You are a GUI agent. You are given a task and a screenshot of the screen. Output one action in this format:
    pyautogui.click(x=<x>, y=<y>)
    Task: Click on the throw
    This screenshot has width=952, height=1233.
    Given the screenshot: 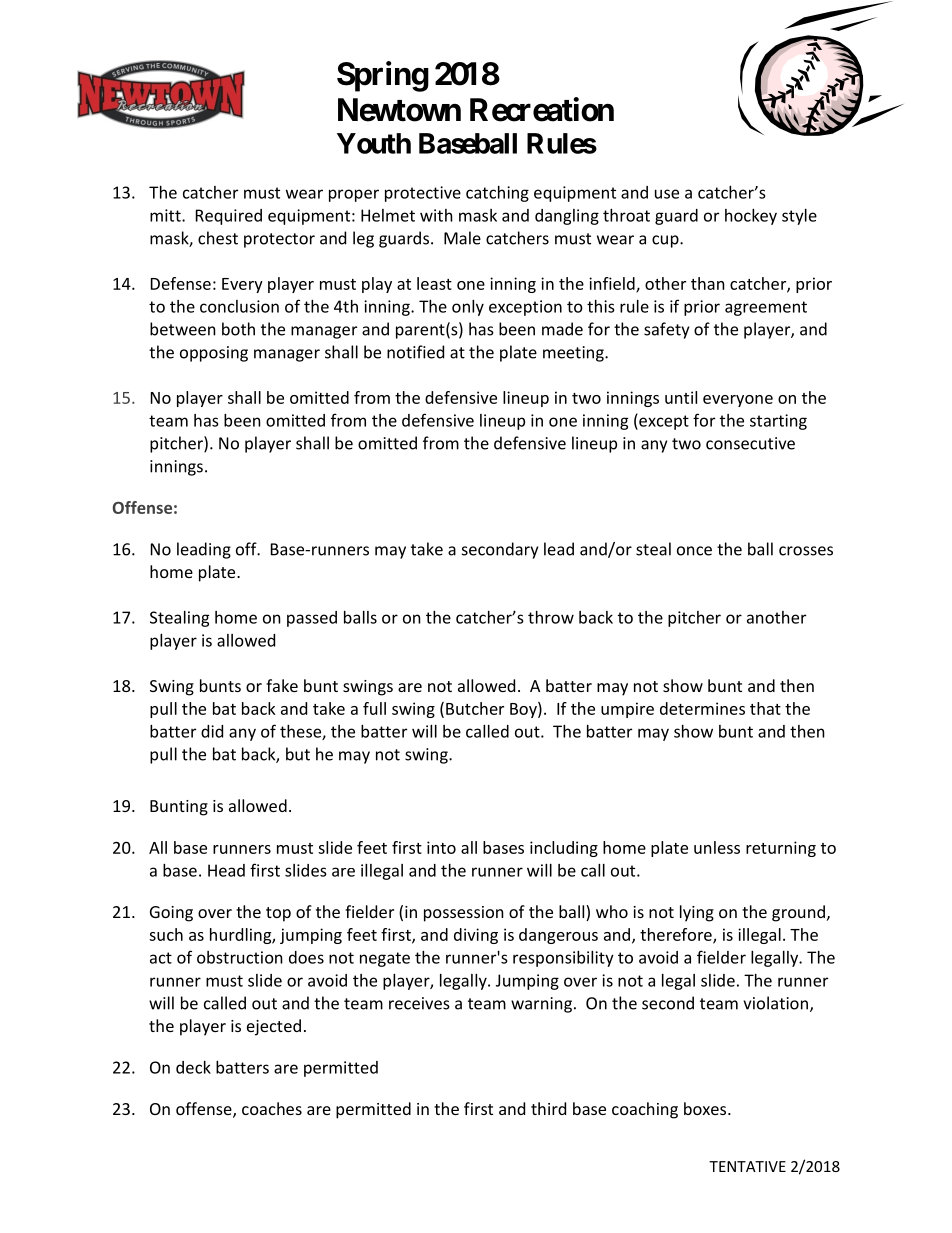 What is the action you would take?
    pyautogui.click(x=551, y=617)
